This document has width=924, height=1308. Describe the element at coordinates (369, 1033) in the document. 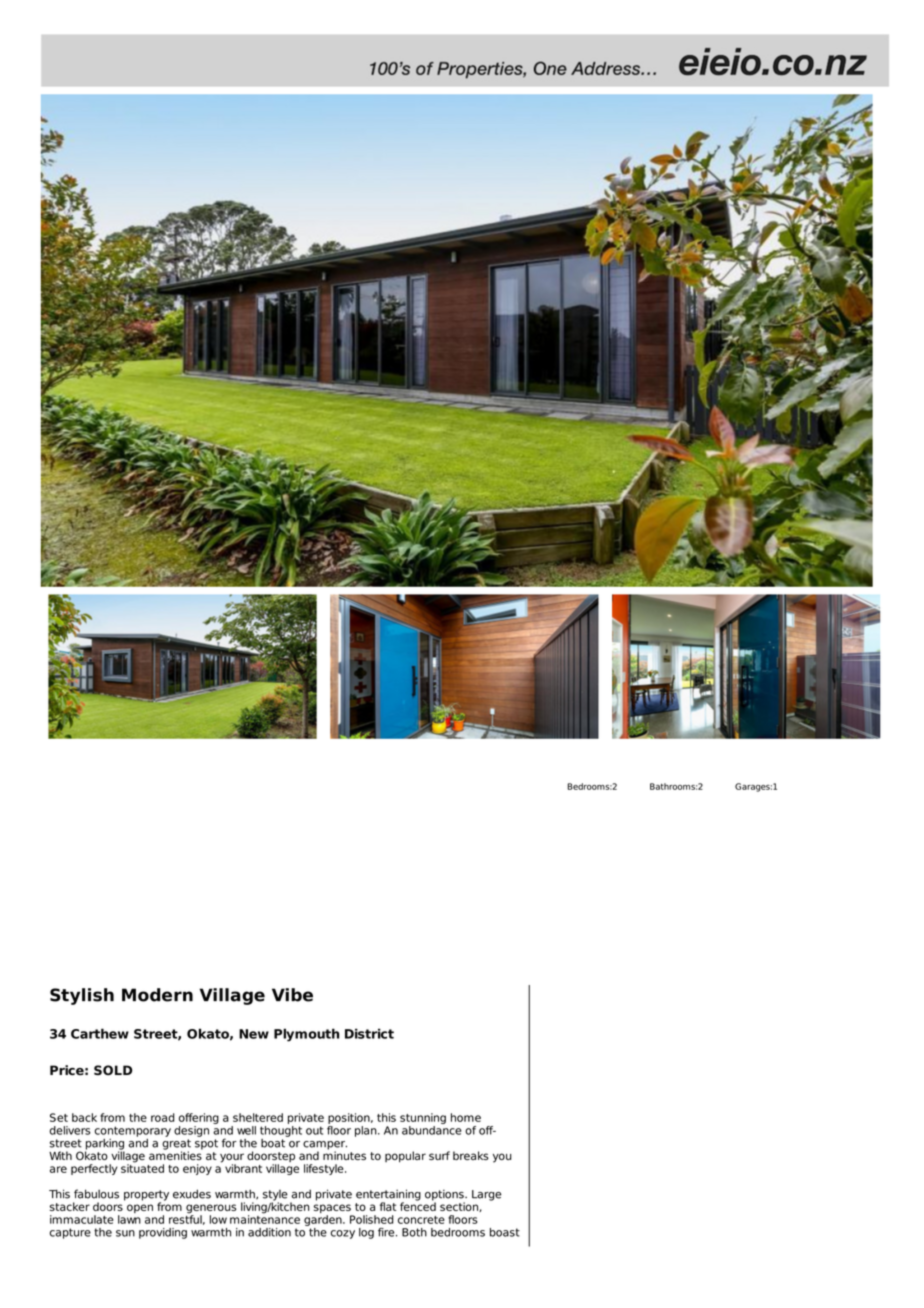

I see `District` at that location.
